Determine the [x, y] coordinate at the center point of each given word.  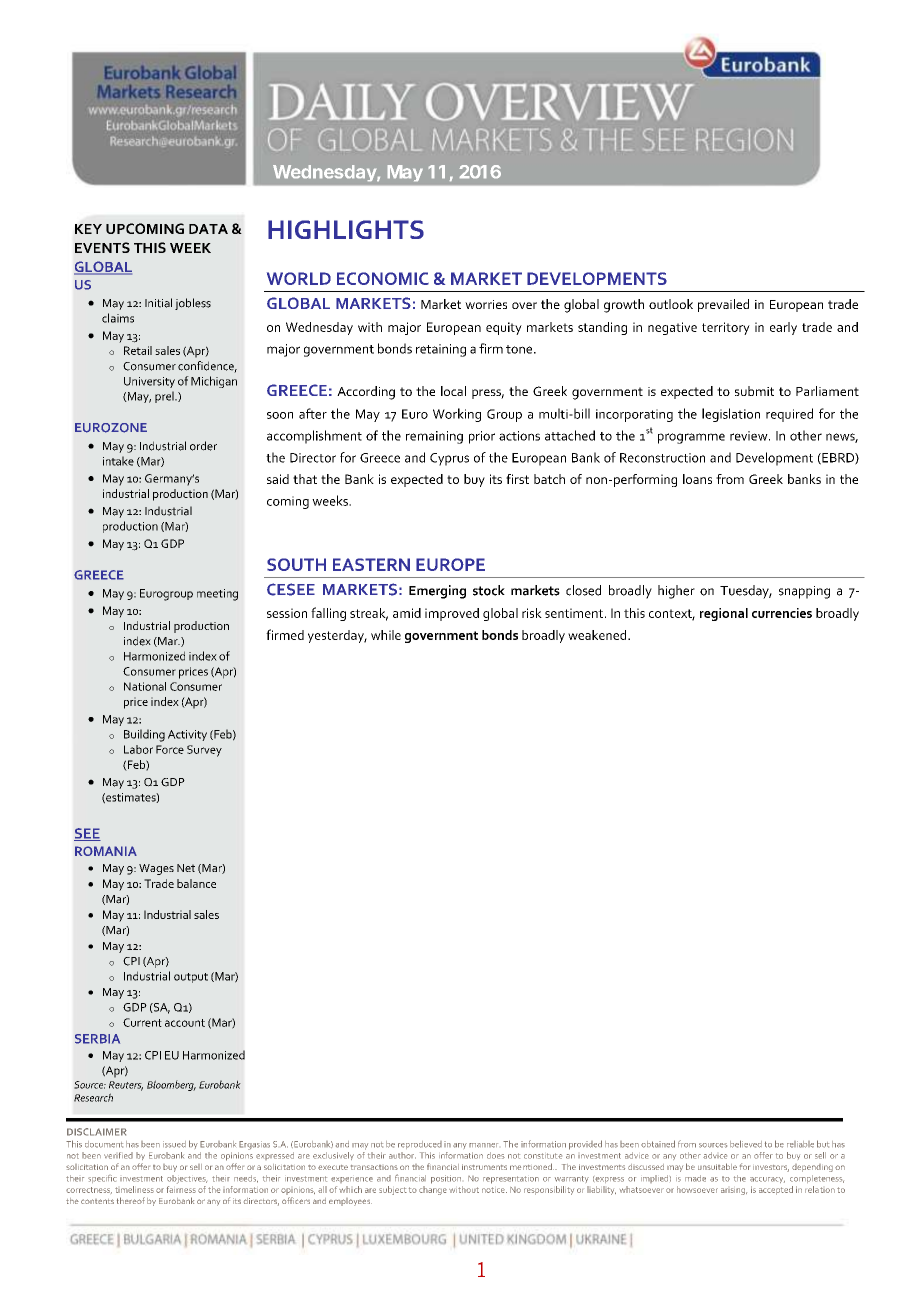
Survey [204, 751]
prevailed [723, 305]
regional [724, 614]
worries [486, 304]
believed [746, 1144]
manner [483, 1145]
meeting [217, 595]
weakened [598, 635]
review [750, 436]
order [203, 446]
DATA [208, 229]
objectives [187, 1179]
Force [170, 749]
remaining [434, 437]
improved [452, 614]
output [191, 978]
